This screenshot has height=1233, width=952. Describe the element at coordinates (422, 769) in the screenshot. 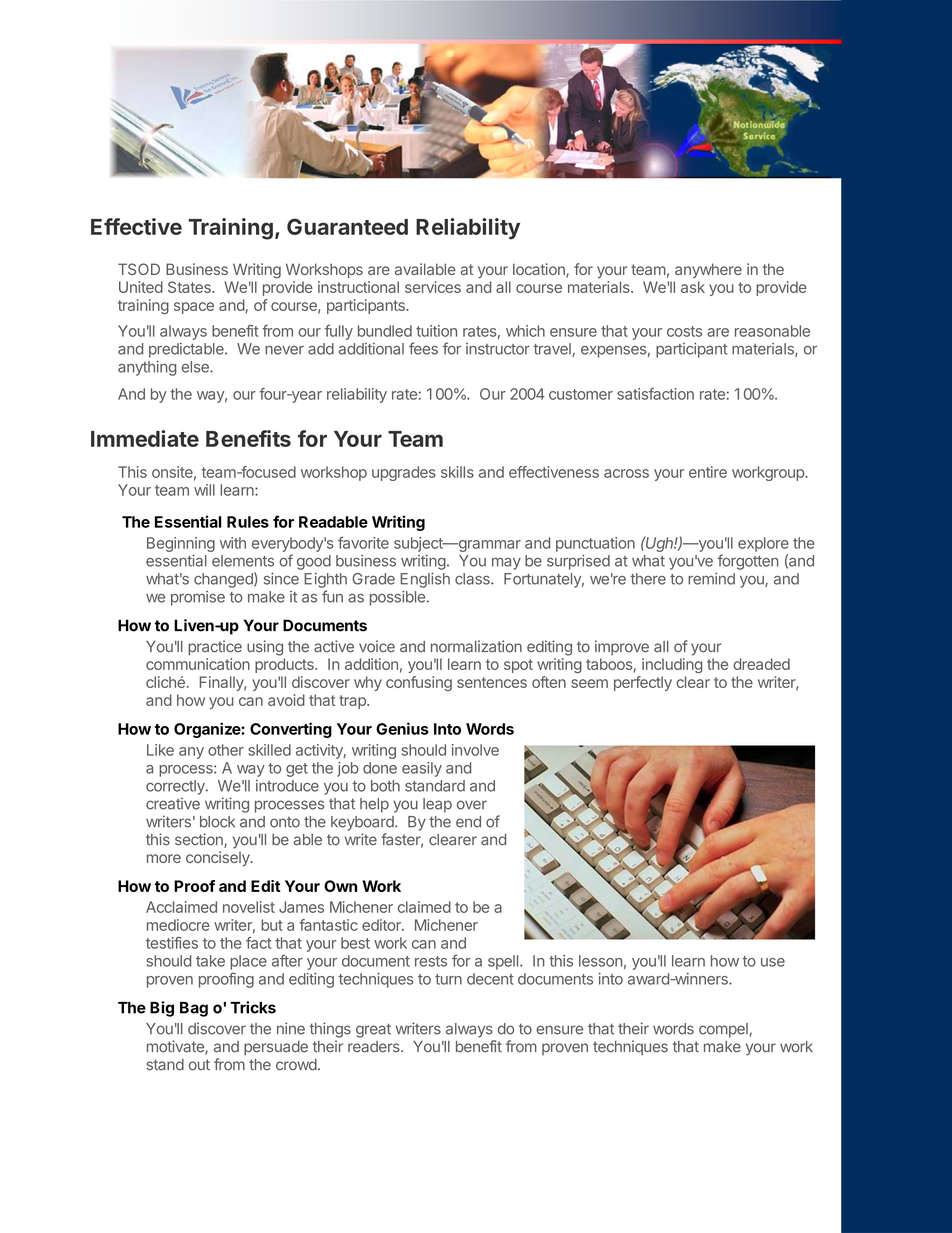

I see `easily` at that location.
